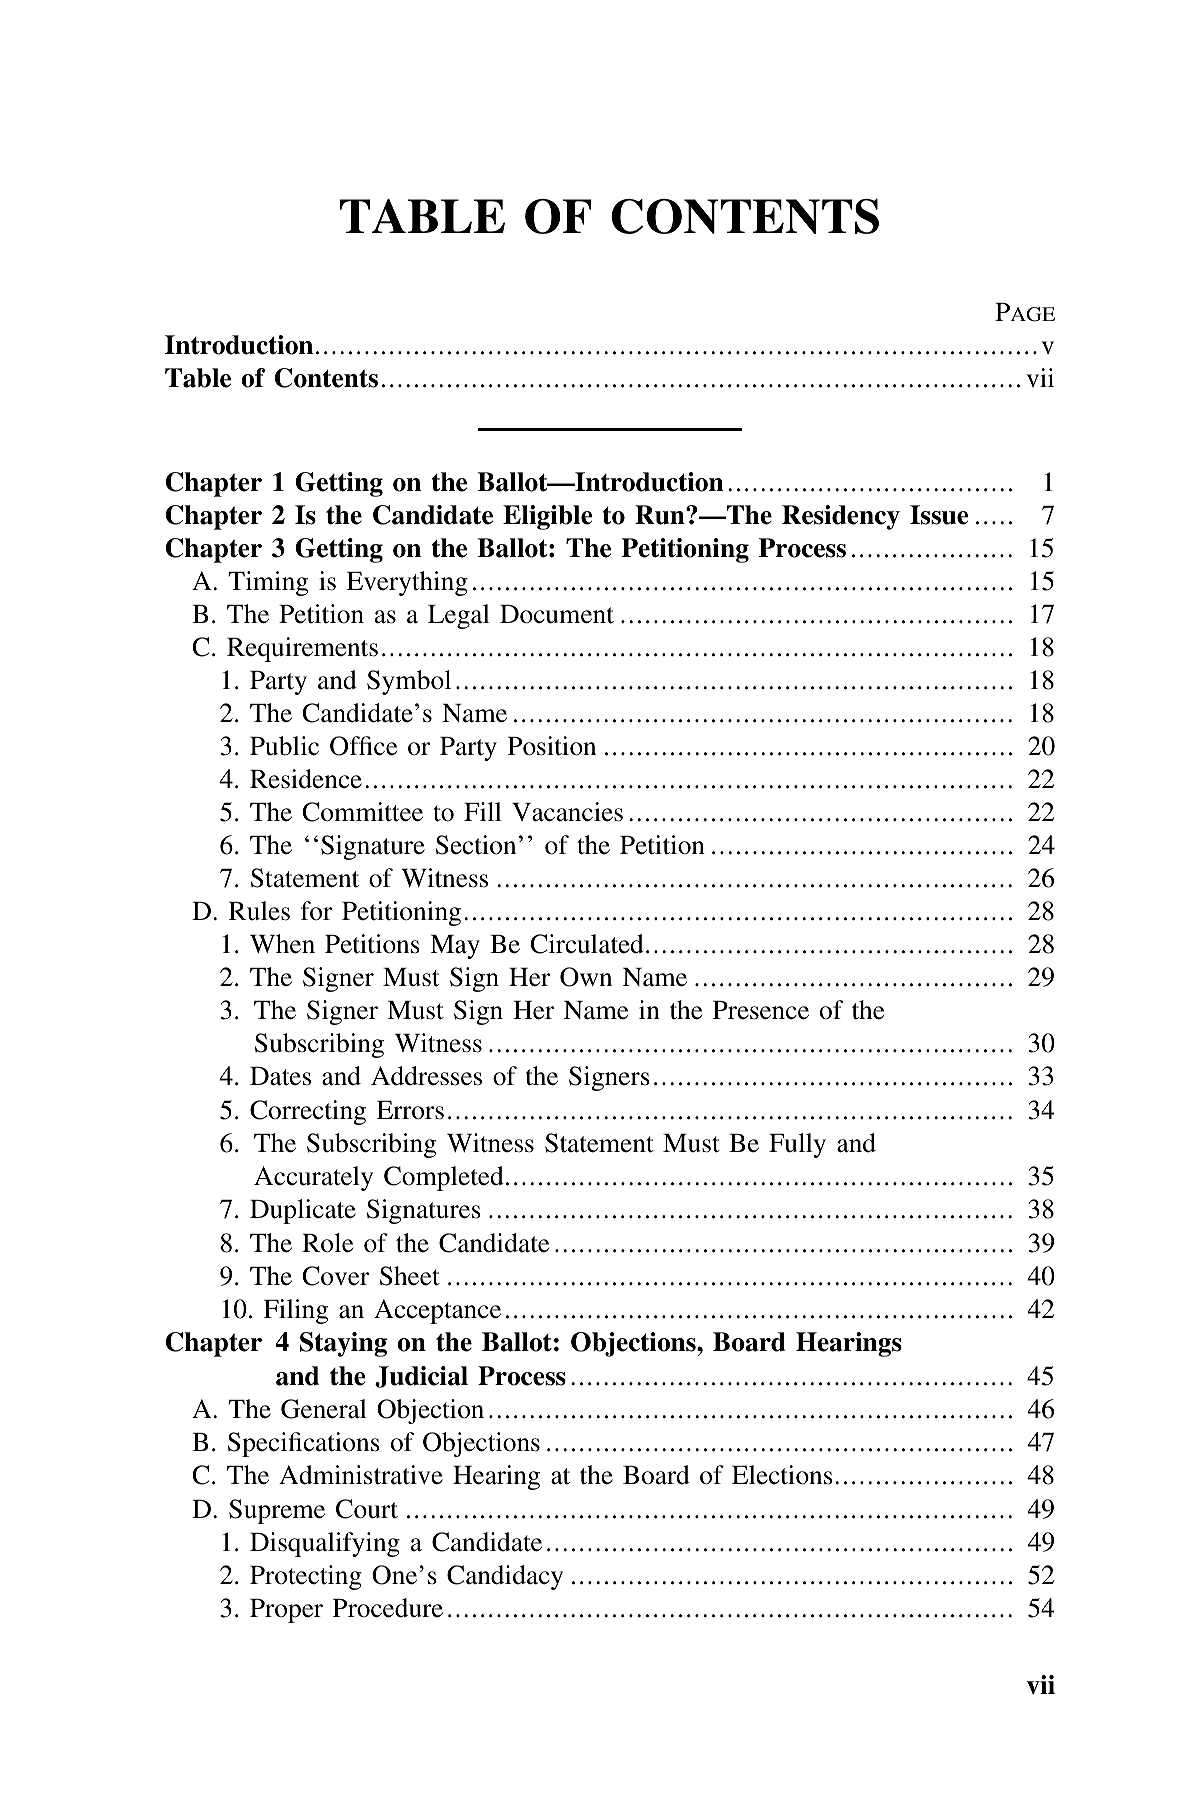 This page has height=1812, width=1192. What do you see at coordinates (761, 1010) in the page?
I see `Presence` at bounding box center [761, 1010].
